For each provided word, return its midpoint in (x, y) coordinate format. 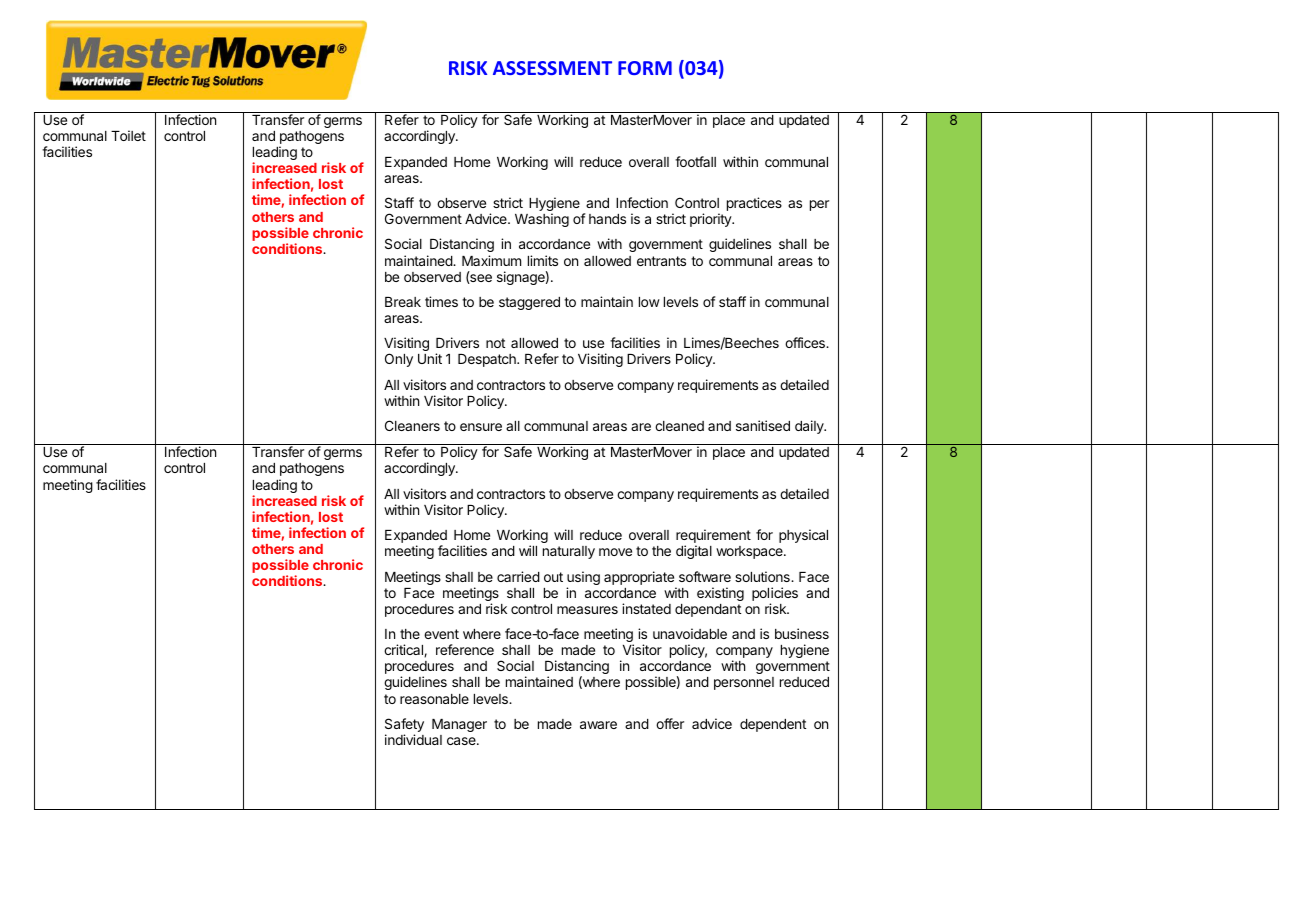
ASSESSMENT (552, 68)
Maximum (491, 260)
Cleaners (412, 425)
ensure (481, 427)
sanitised (763, 425)
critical (404, 650)
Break (403, 302)
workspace (750, 552)
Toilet (128, 135)
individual (413, 739)
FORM (645, 68)
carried (518, 576)
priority (711, 220)
